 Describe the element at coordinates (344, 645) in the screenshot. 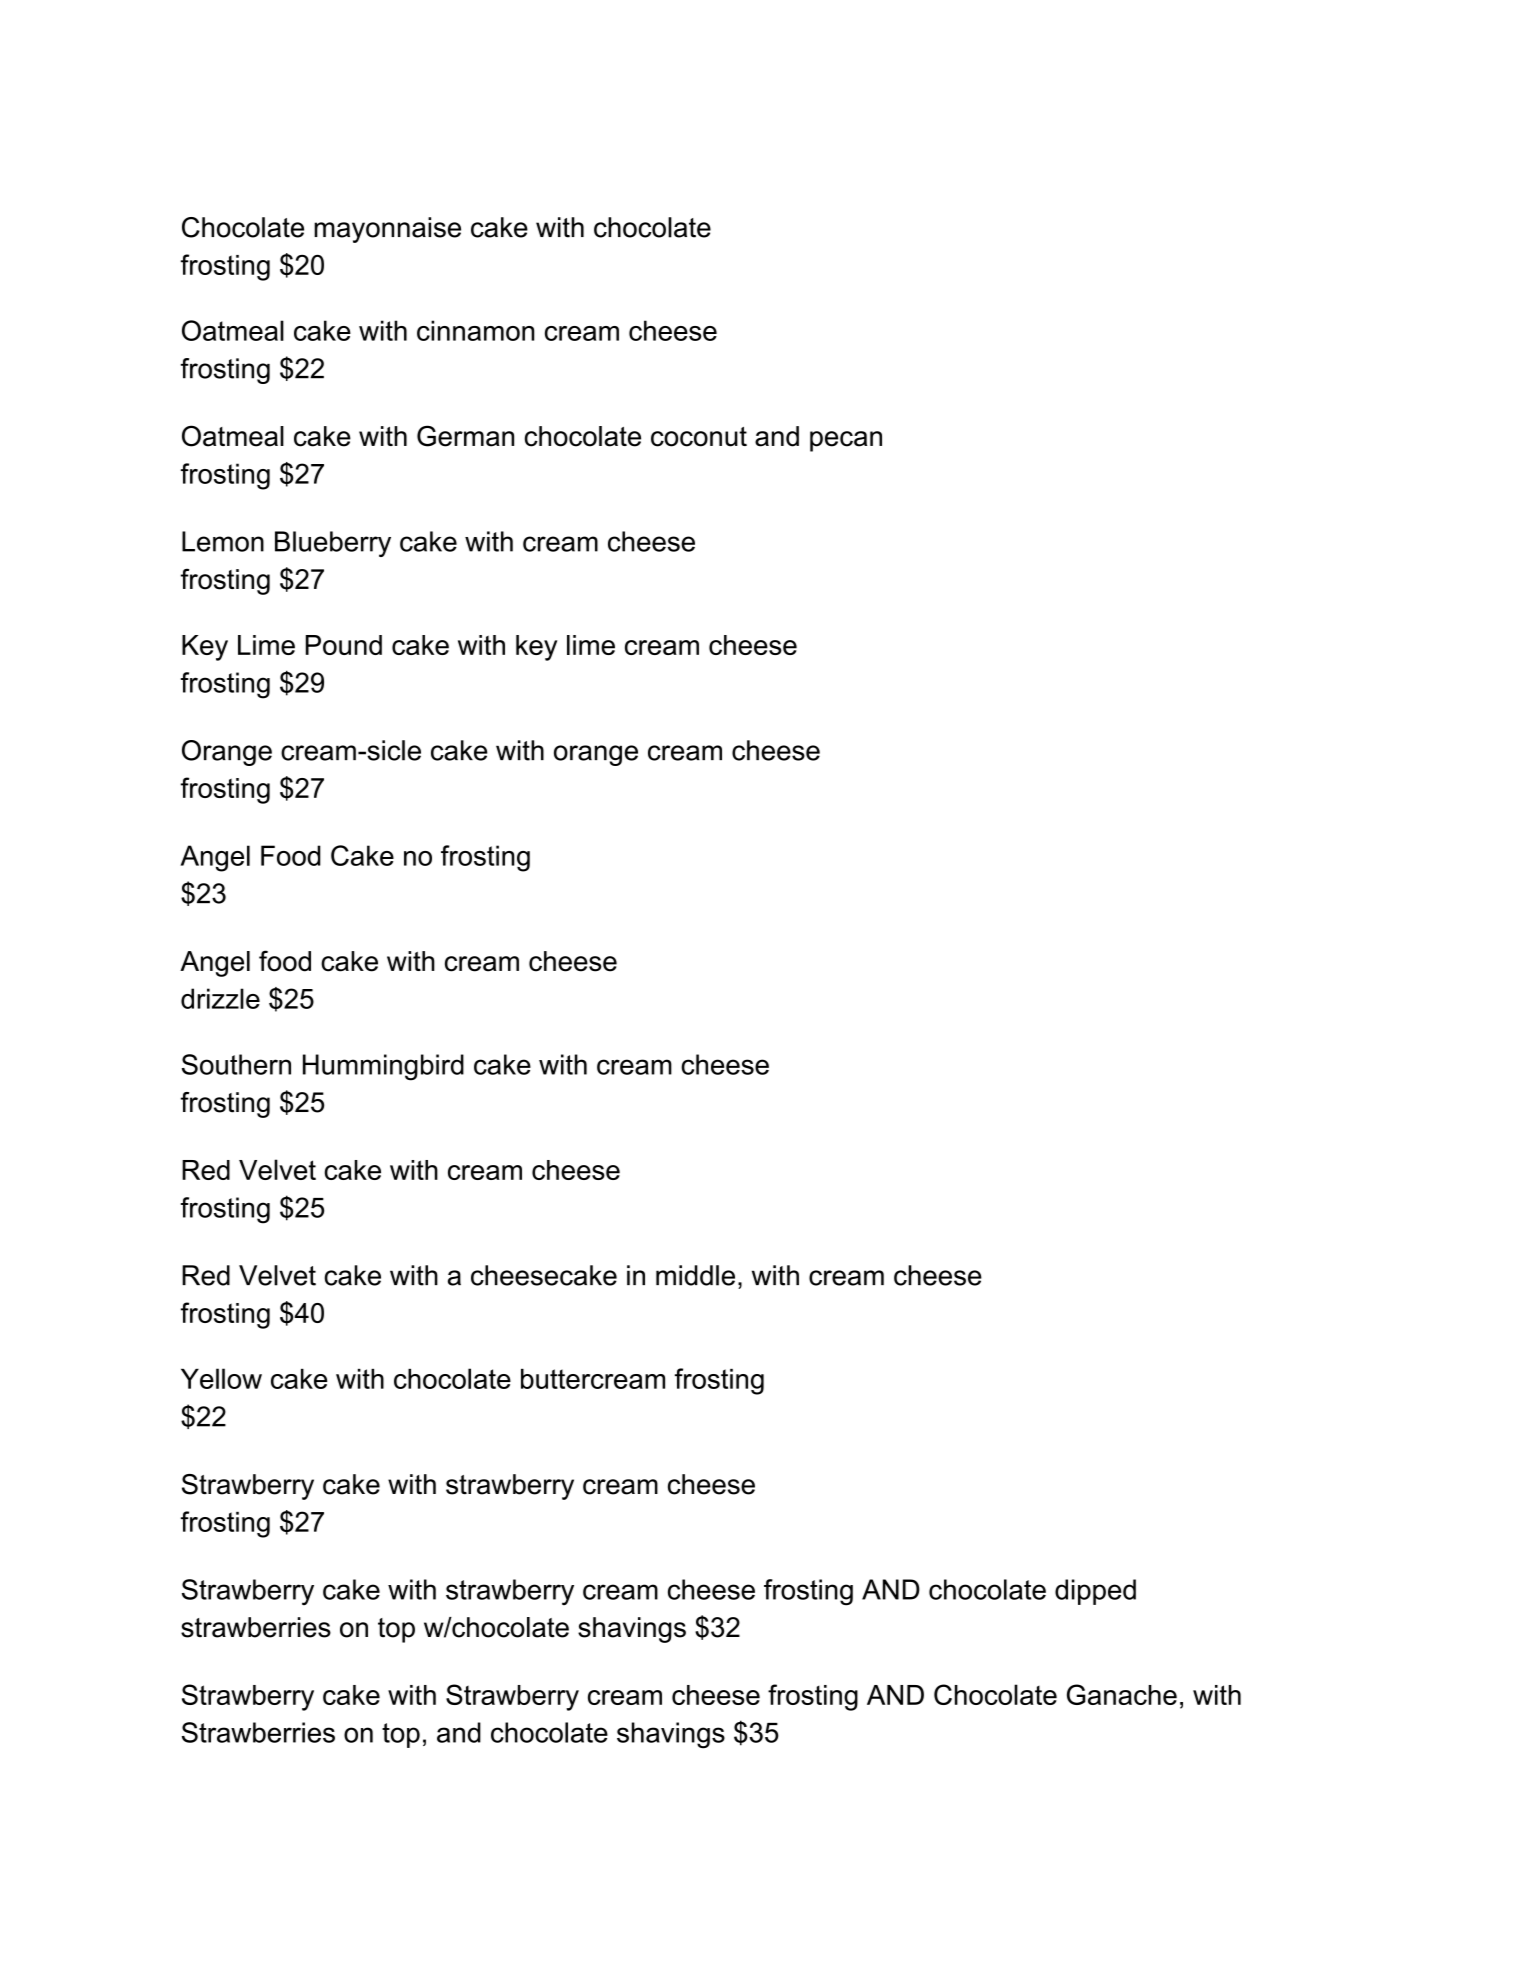

I see `Pound` at that location.
